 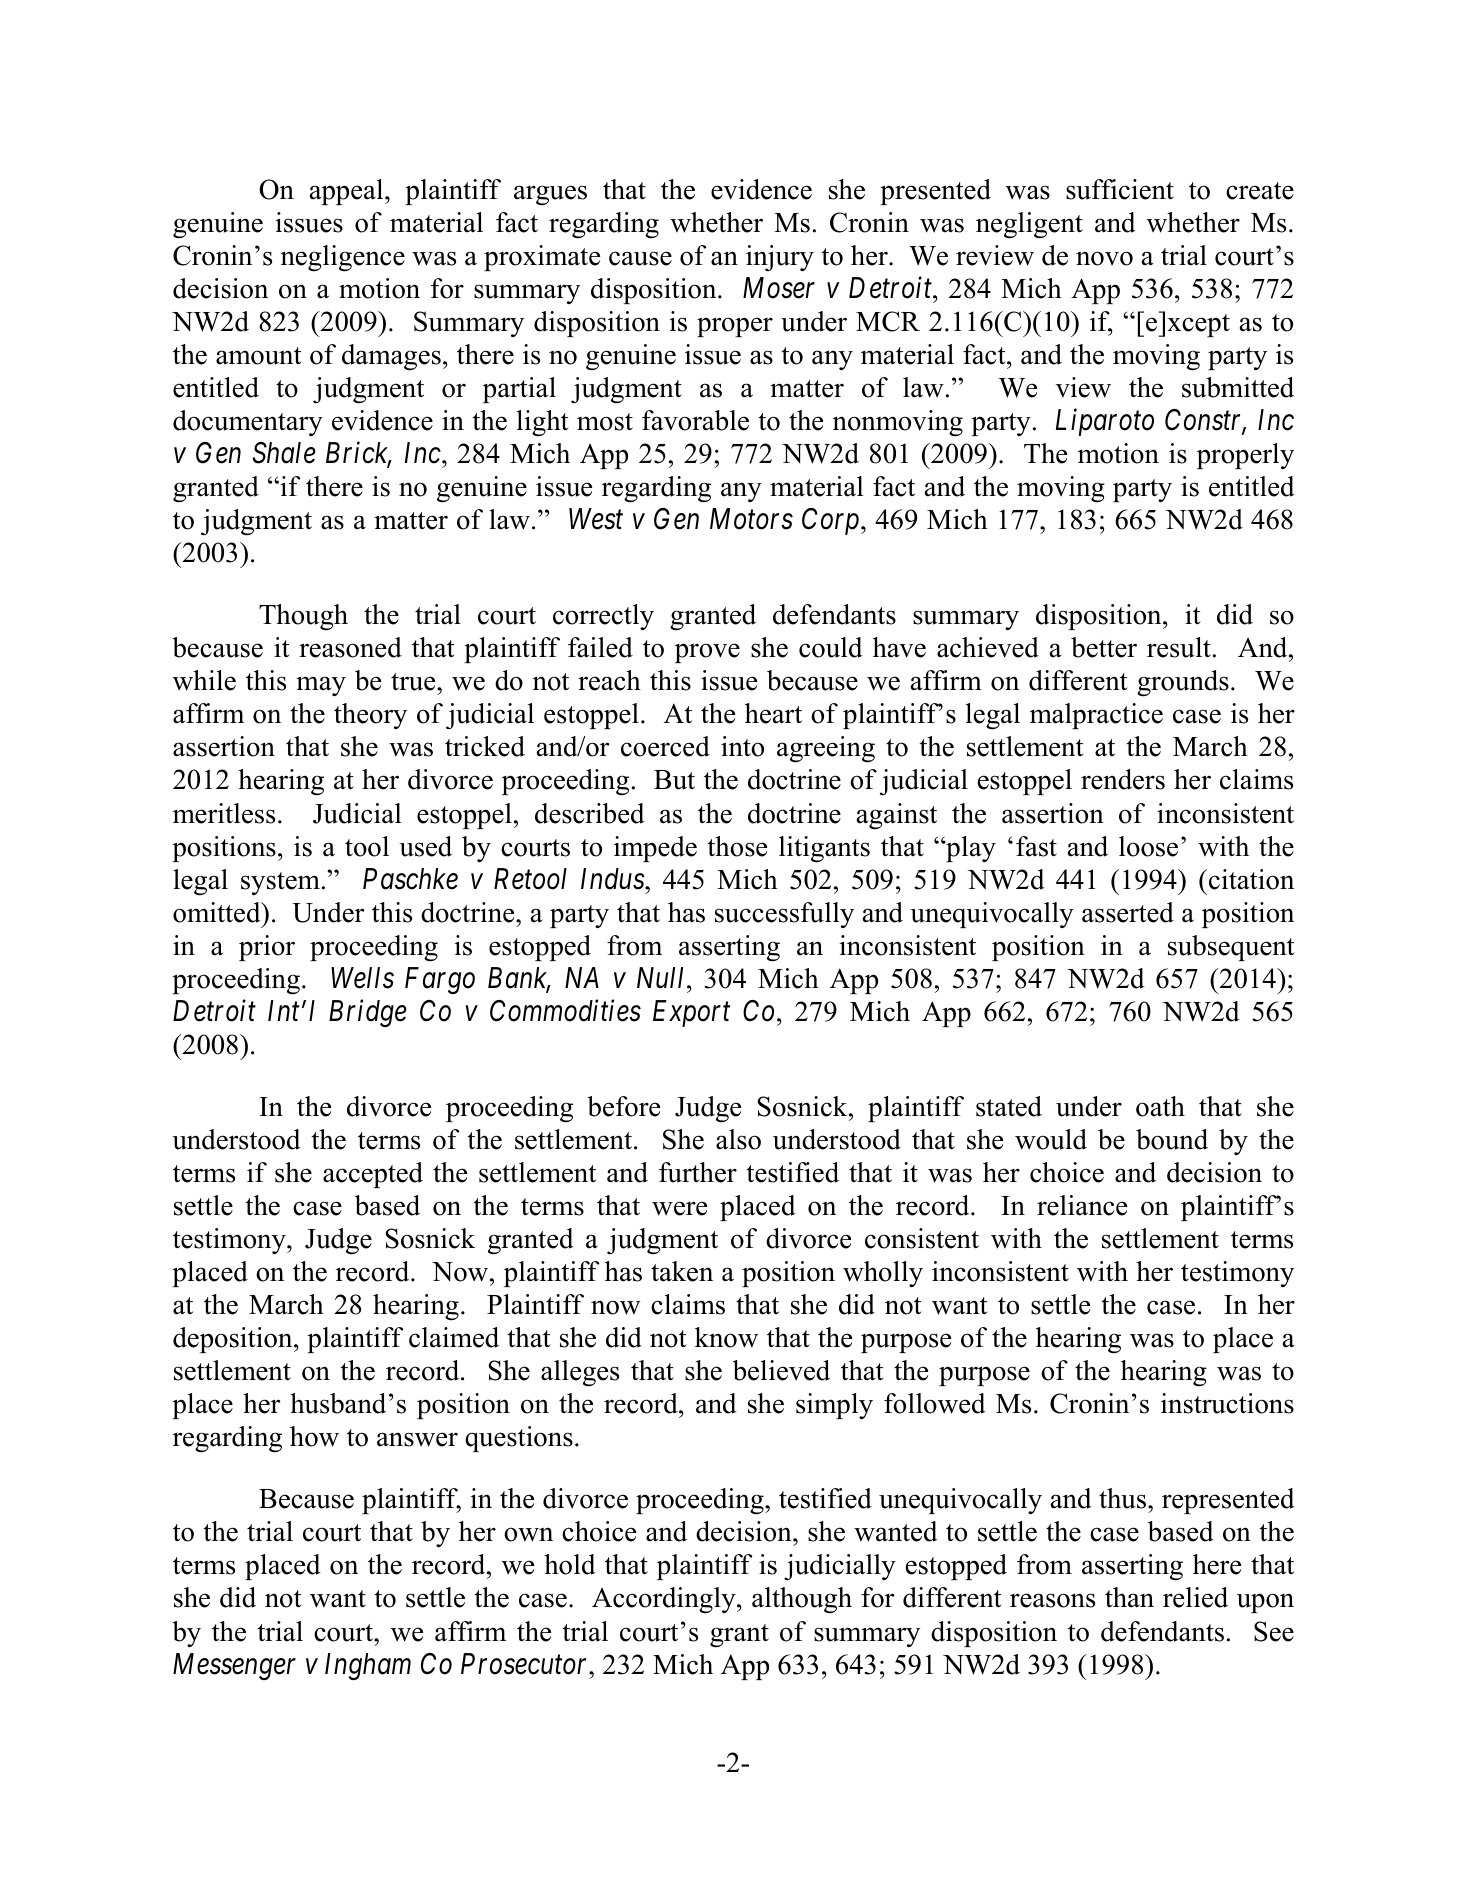 What do you see at coordinates (1183, 683) in the page?
I see `grounds` at bounding box center [1183, 683].
